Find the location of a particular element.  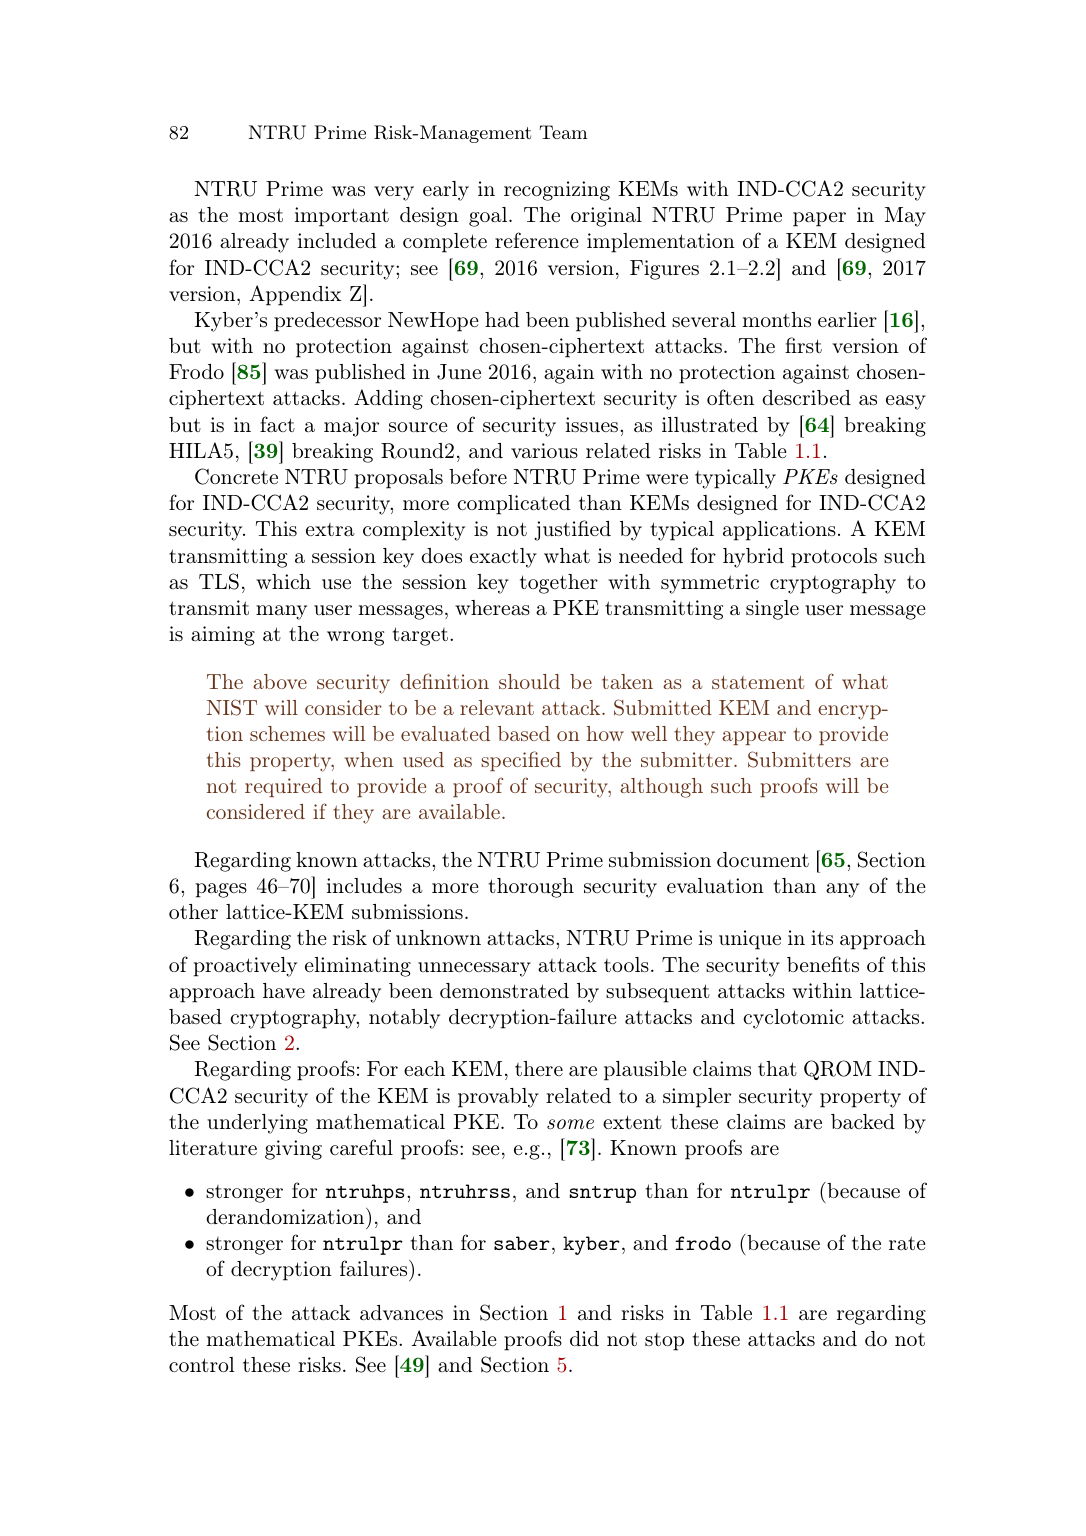

recognizing is located at coordinates (557, 191).
